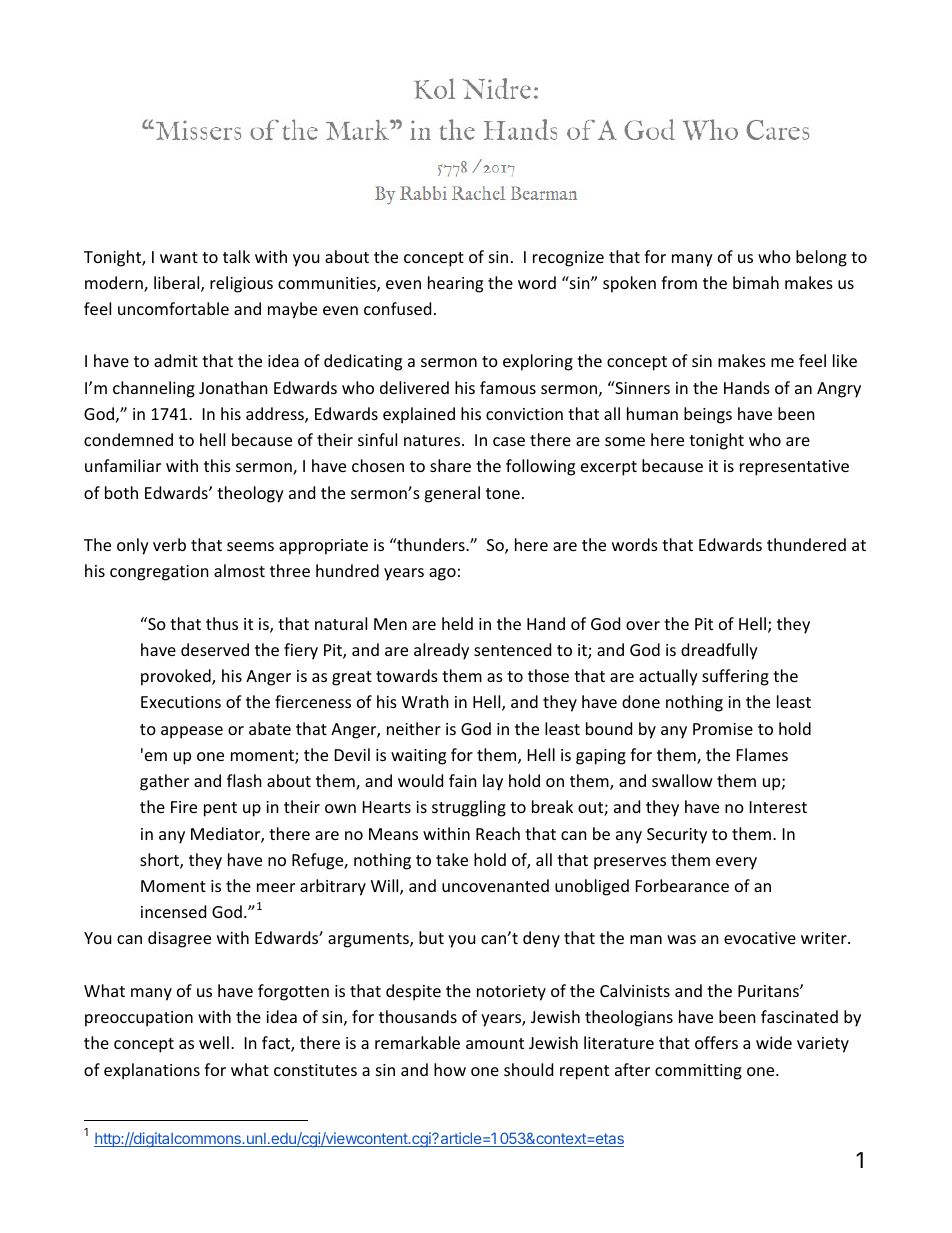 Image resolution: width=952 pixels, height=1233 pixels. Describe the element at coordinates (735, 677) in the page. I see `suffering` at that location.
